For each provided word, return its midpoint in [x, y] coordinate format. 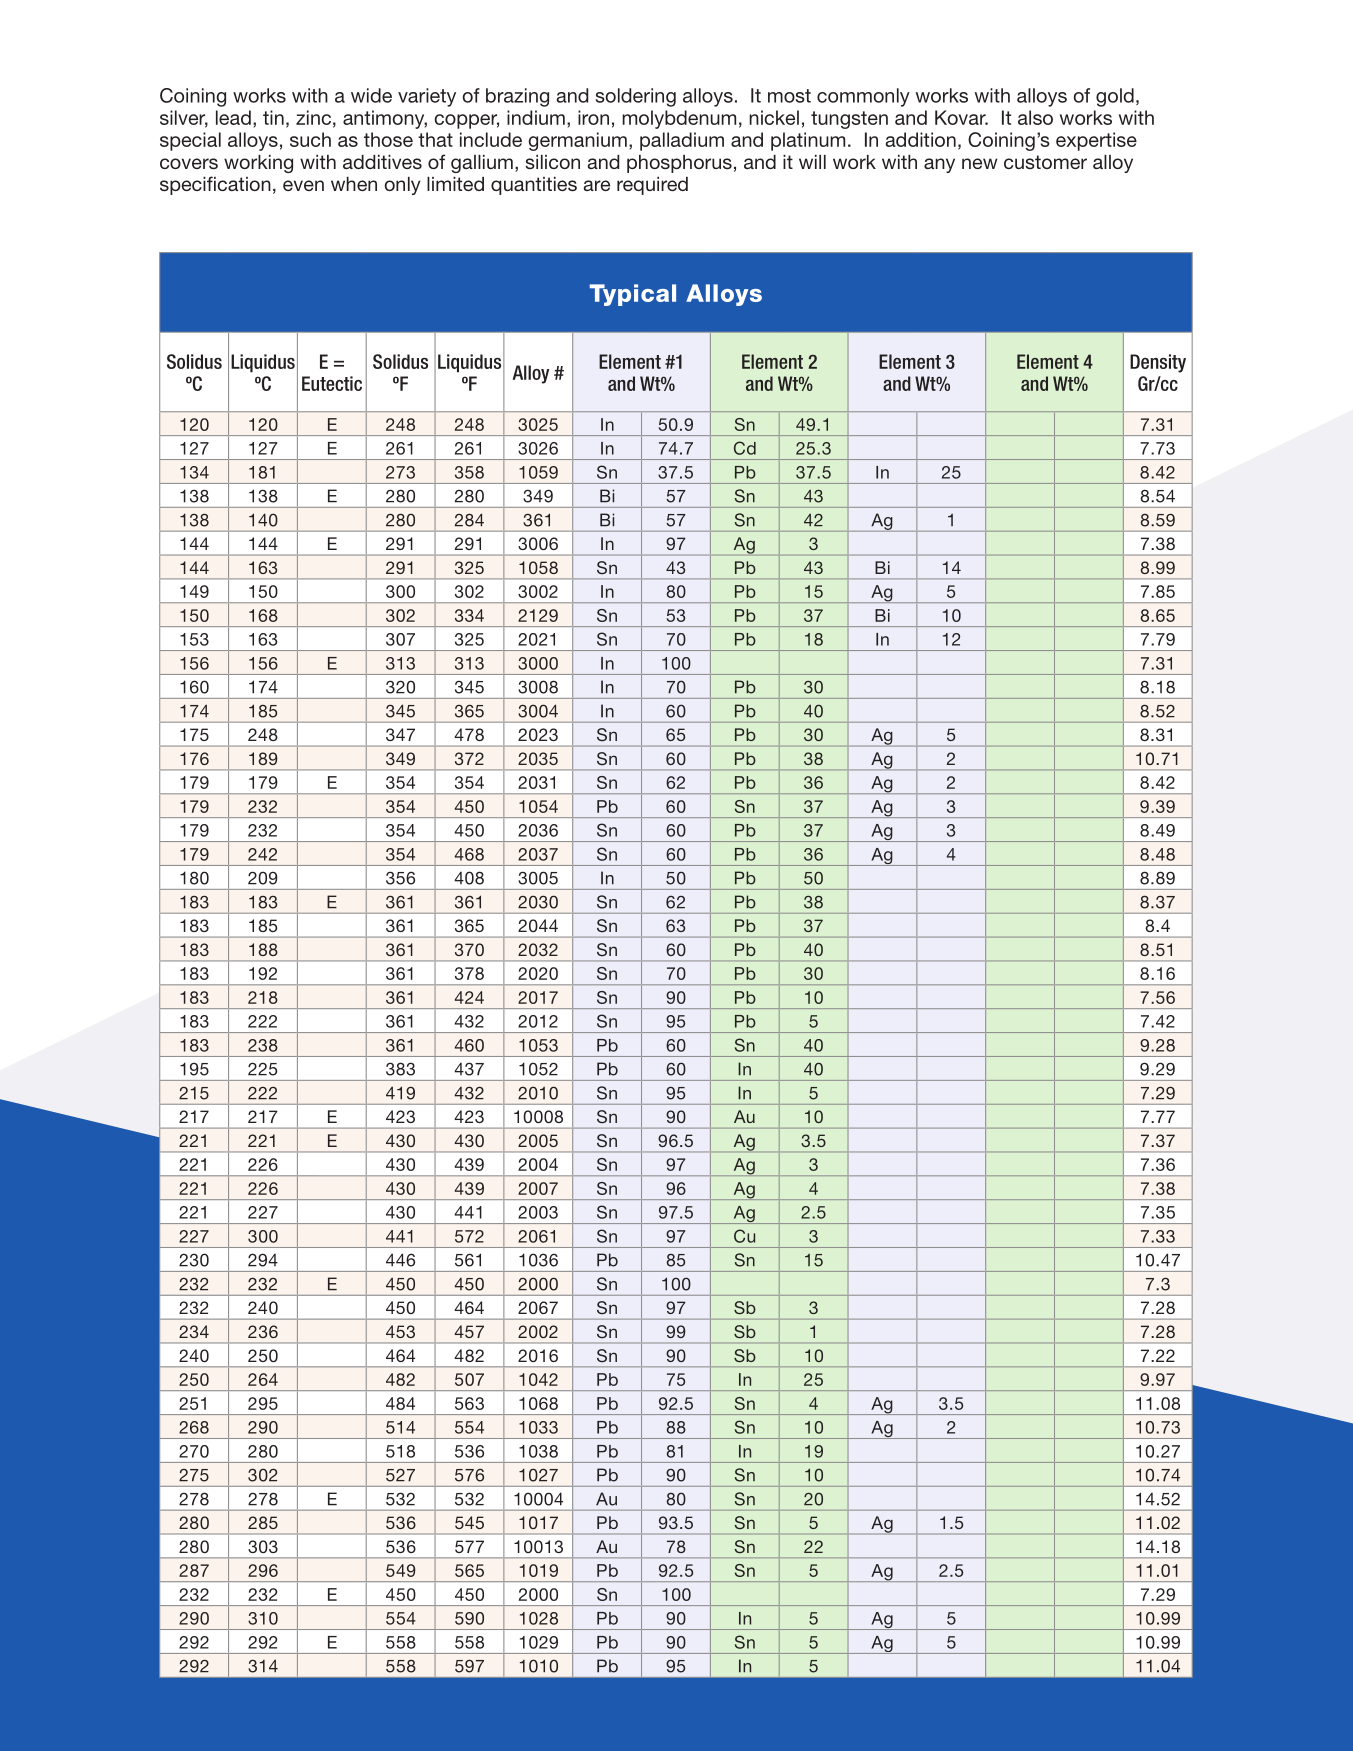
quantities [534, 186]
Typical [632, 295]
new [980, 163]
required [652, 186]
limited [455, 184]
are [596, 185]
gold [1115, 97]
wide [371, 95]
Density [1158, 363]
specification [215, 185]
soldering [635, 97]
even [303, 185]
